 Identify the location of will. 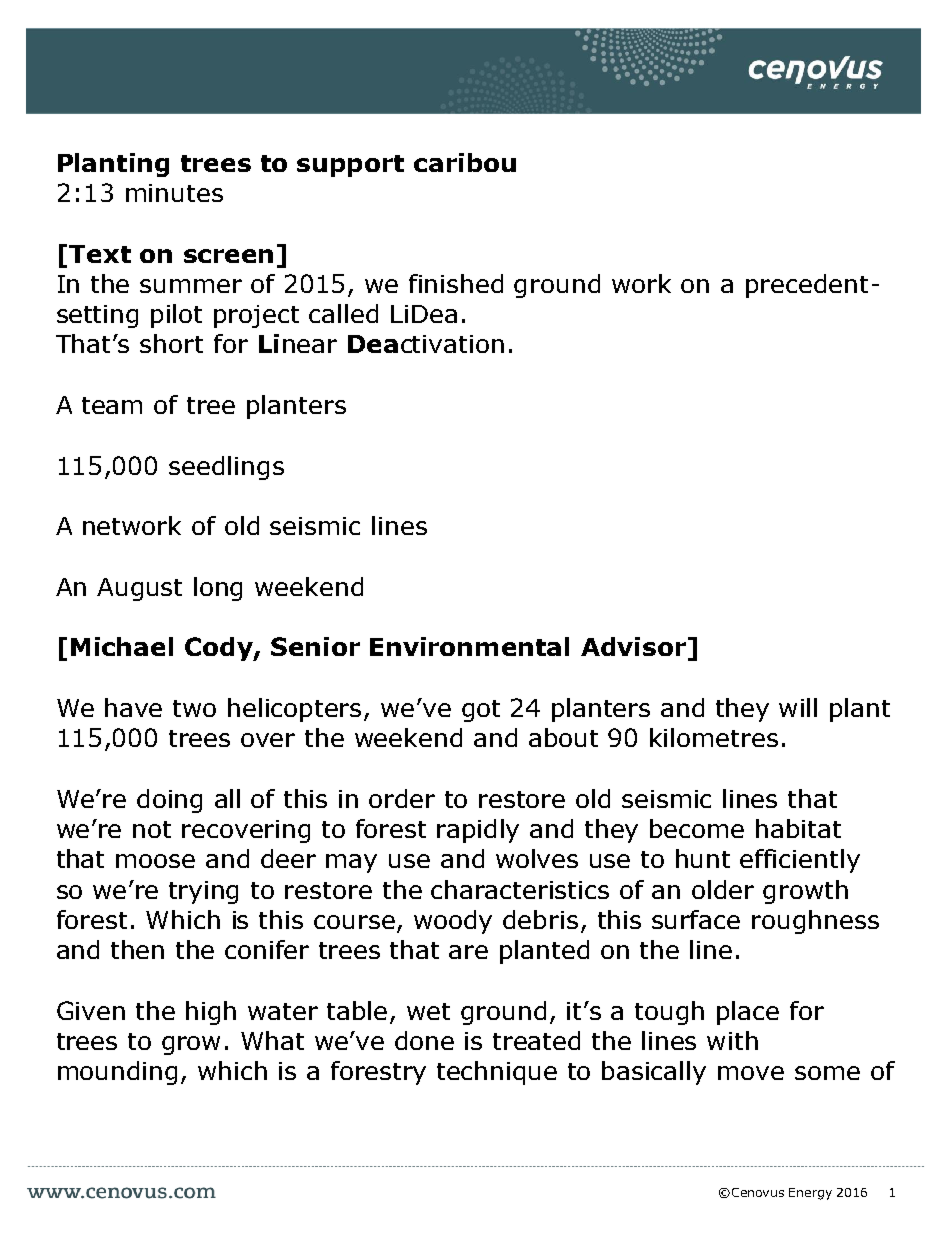
(798, 707).
